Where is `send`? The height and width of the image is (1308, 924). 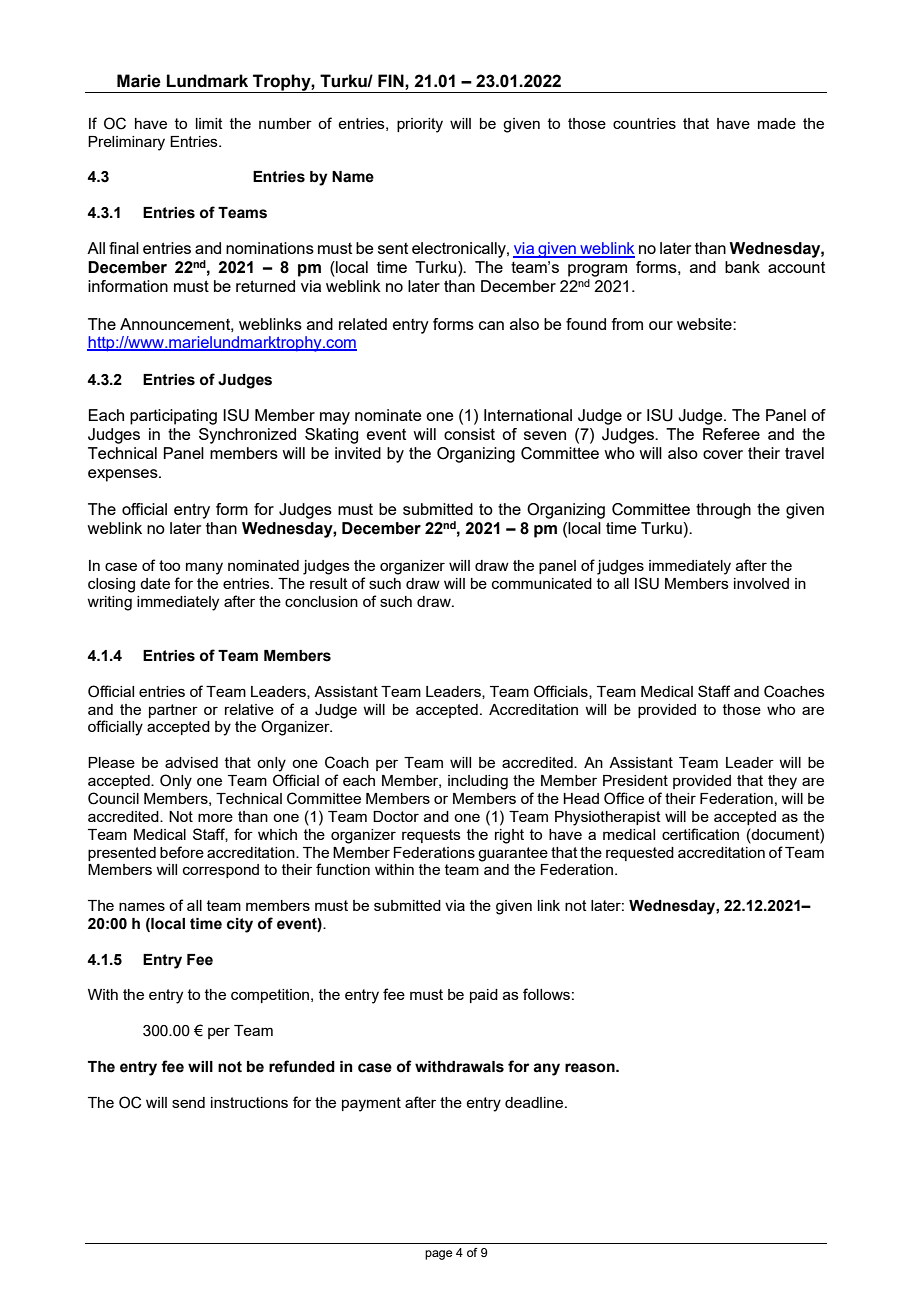
send is located at coordinates (188, 1102).
